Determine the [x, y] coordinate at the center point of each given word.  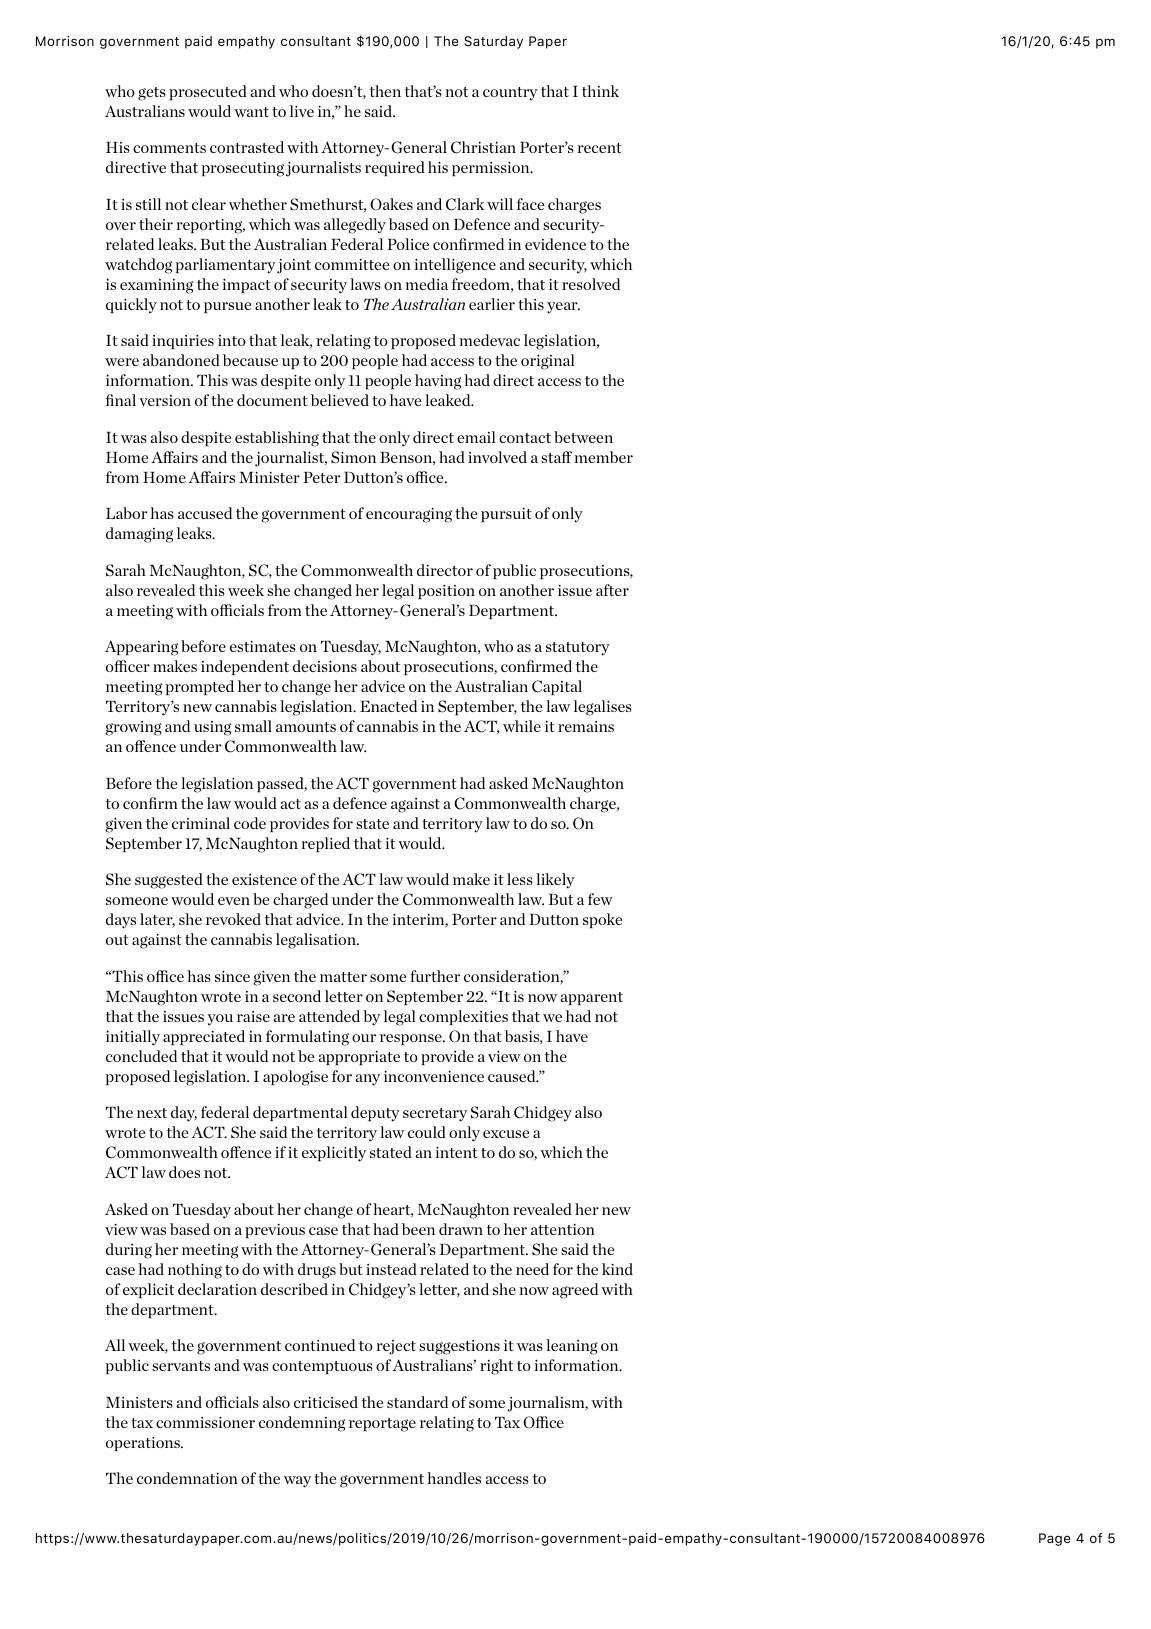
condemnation [187, 1478]
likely [555, 881]
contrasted [247, 147]
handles [454, 1478]
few [600, 899]
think [600, 91]
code [250, 823]
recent [600, 148]
